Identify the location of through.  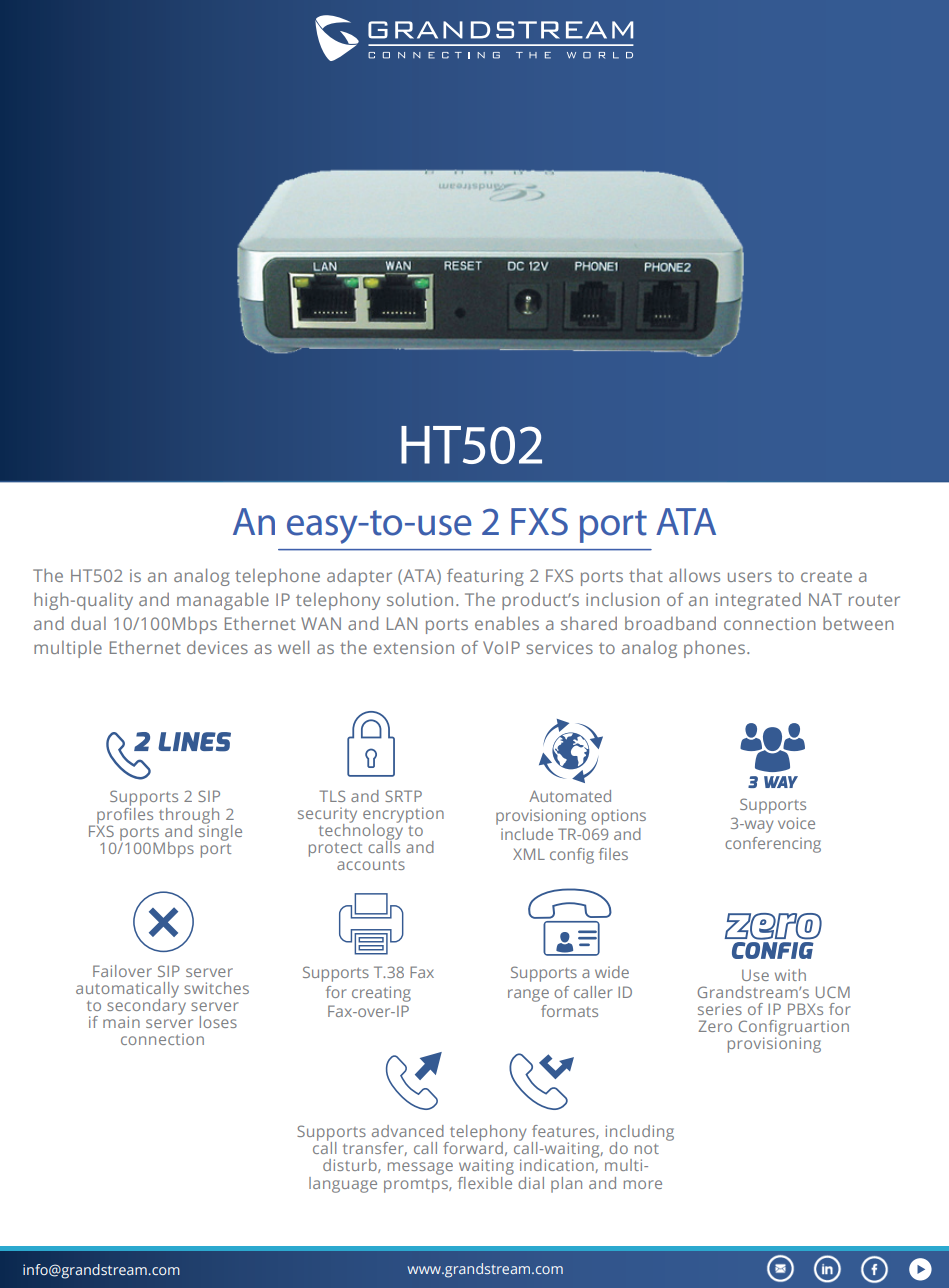
(189, 817).
